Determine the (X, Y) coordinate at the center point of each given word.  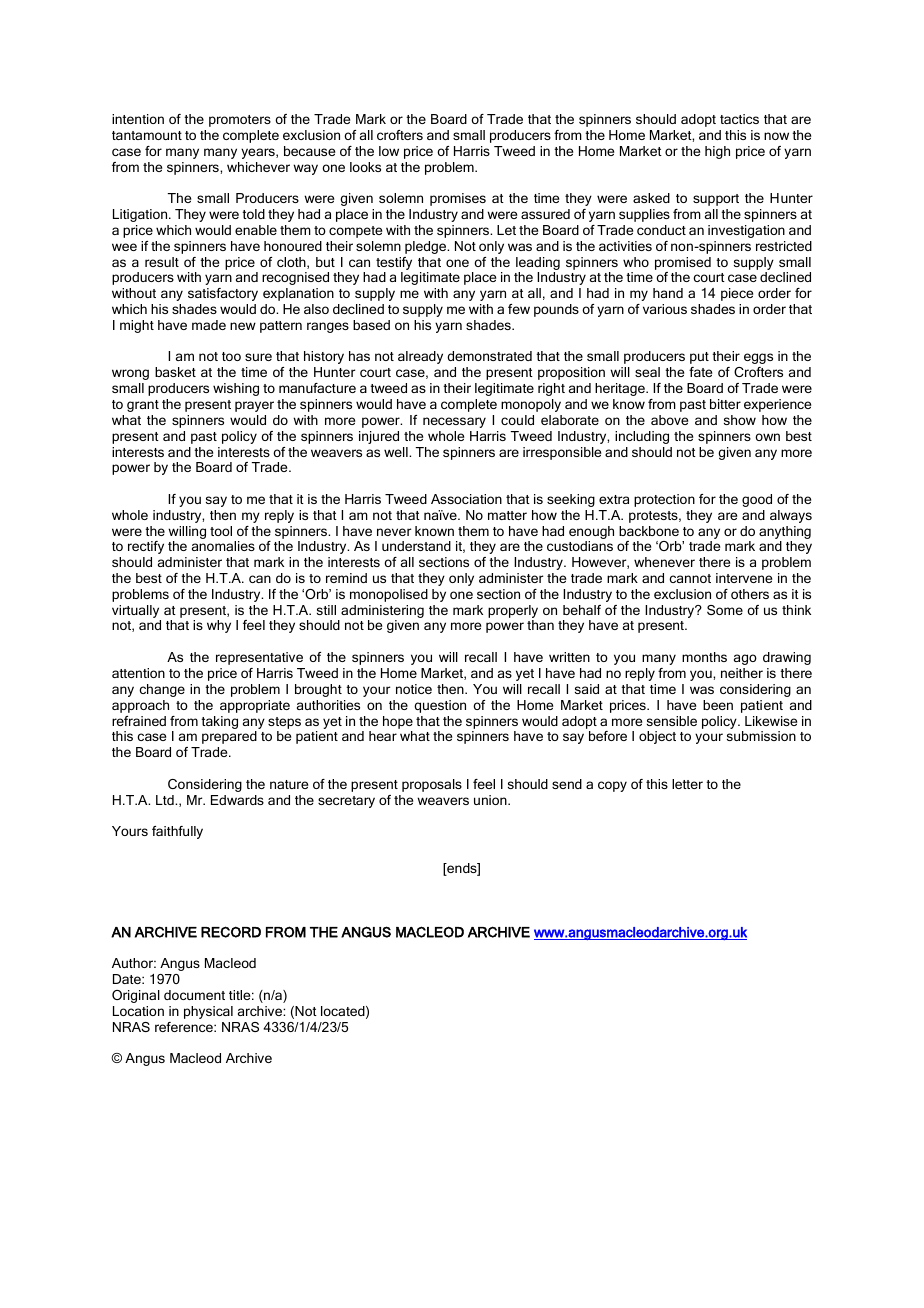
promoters (240, 121)
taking (219, 722)
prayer (254, 406)
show (740, 420)
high (717, 152)
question (440, 706)
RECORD (231, 932)
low (389, 151)
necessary (454, 422)
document (194, 995)
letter (687, 784)
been (718, 705)
